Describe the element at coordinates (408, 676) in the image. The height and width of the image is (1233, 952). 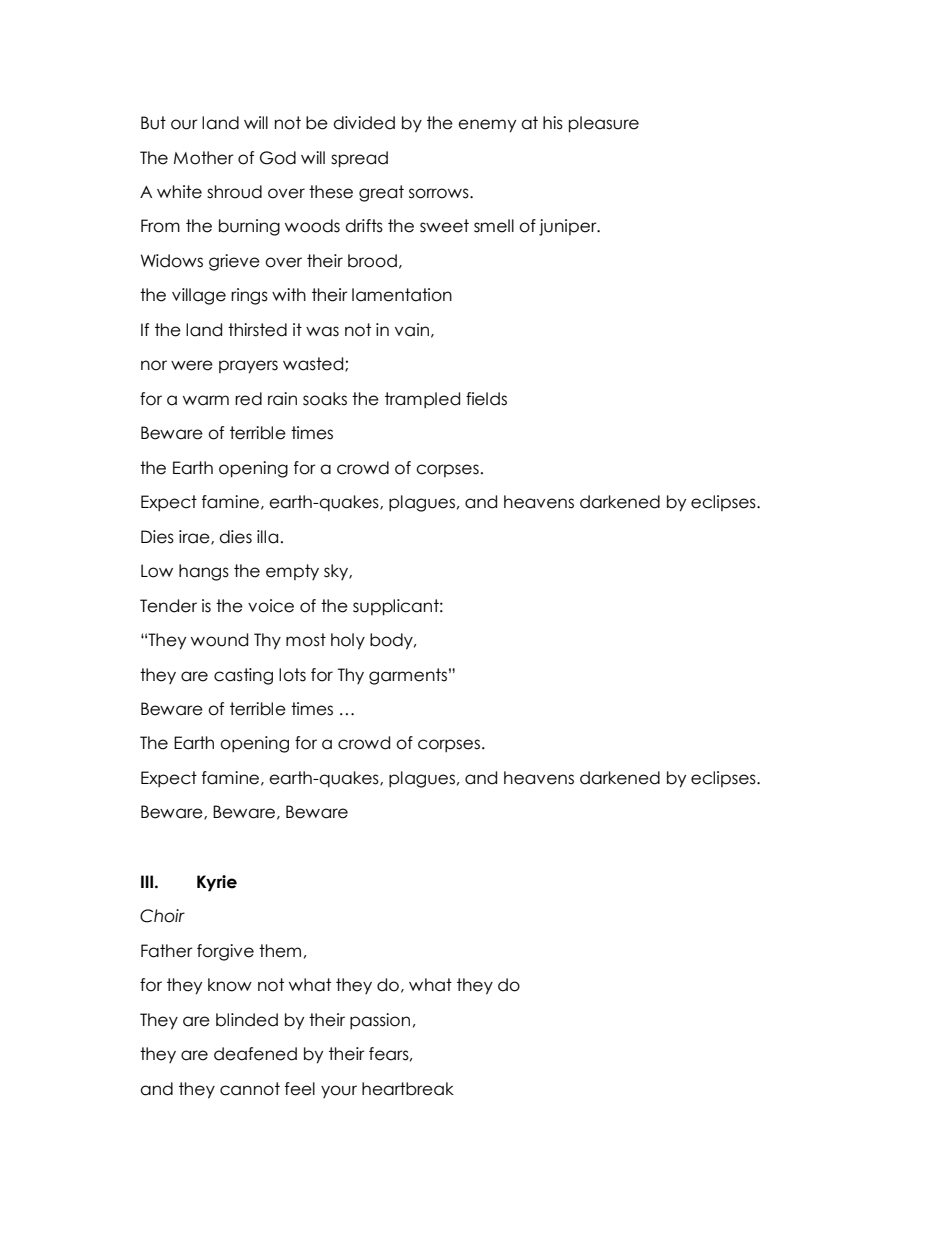
I see `garments` at that location.
